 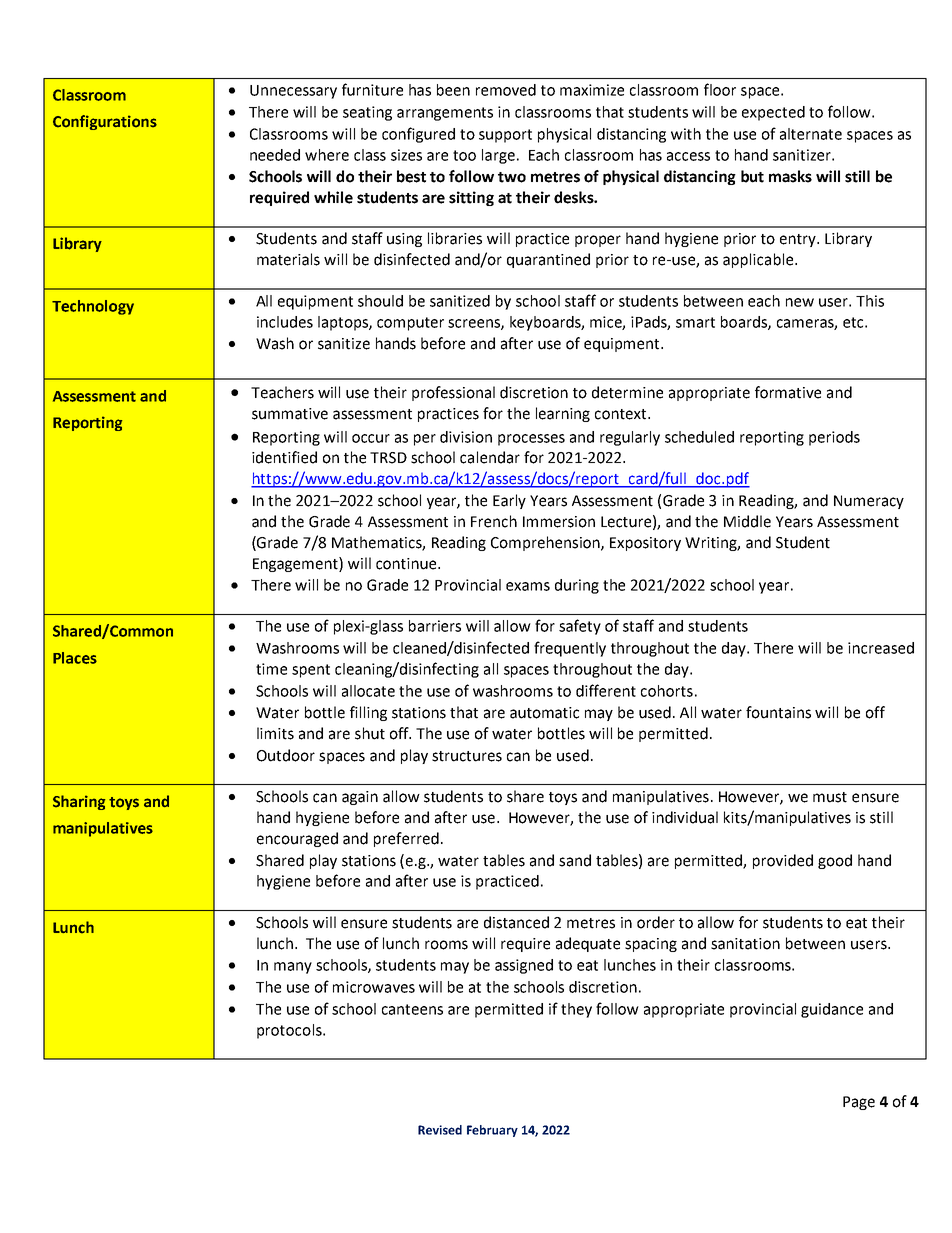 I want to click on expected, so click(x=773, y=113).
